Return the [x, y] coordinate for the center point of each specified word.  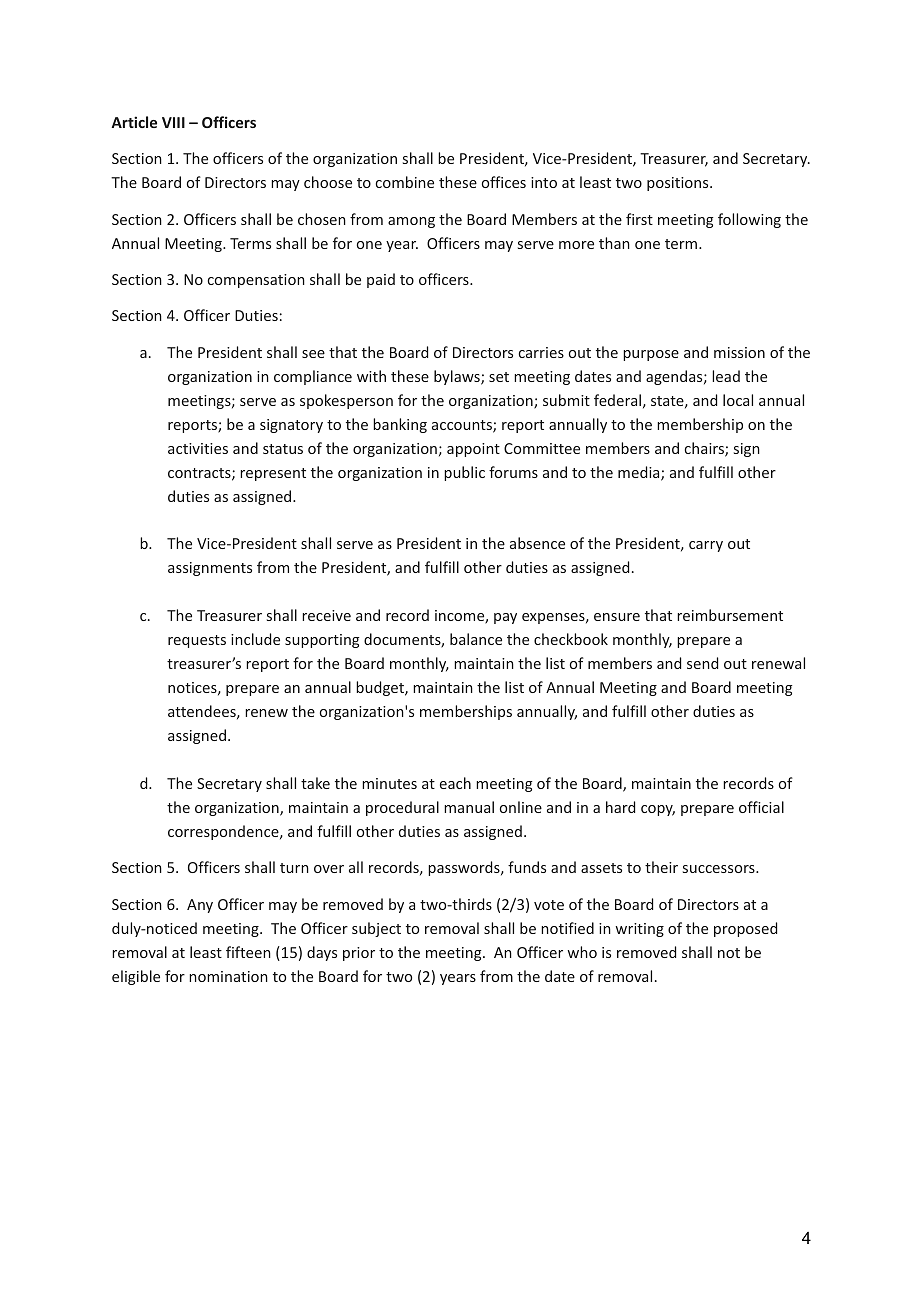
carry [706, 546]
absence [537, 543]
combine [405, 182]
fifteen [248, 952]
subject [376, 929]
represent [273, 474]
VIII [173, 122]
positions [679, 184]
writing [639, 930]
